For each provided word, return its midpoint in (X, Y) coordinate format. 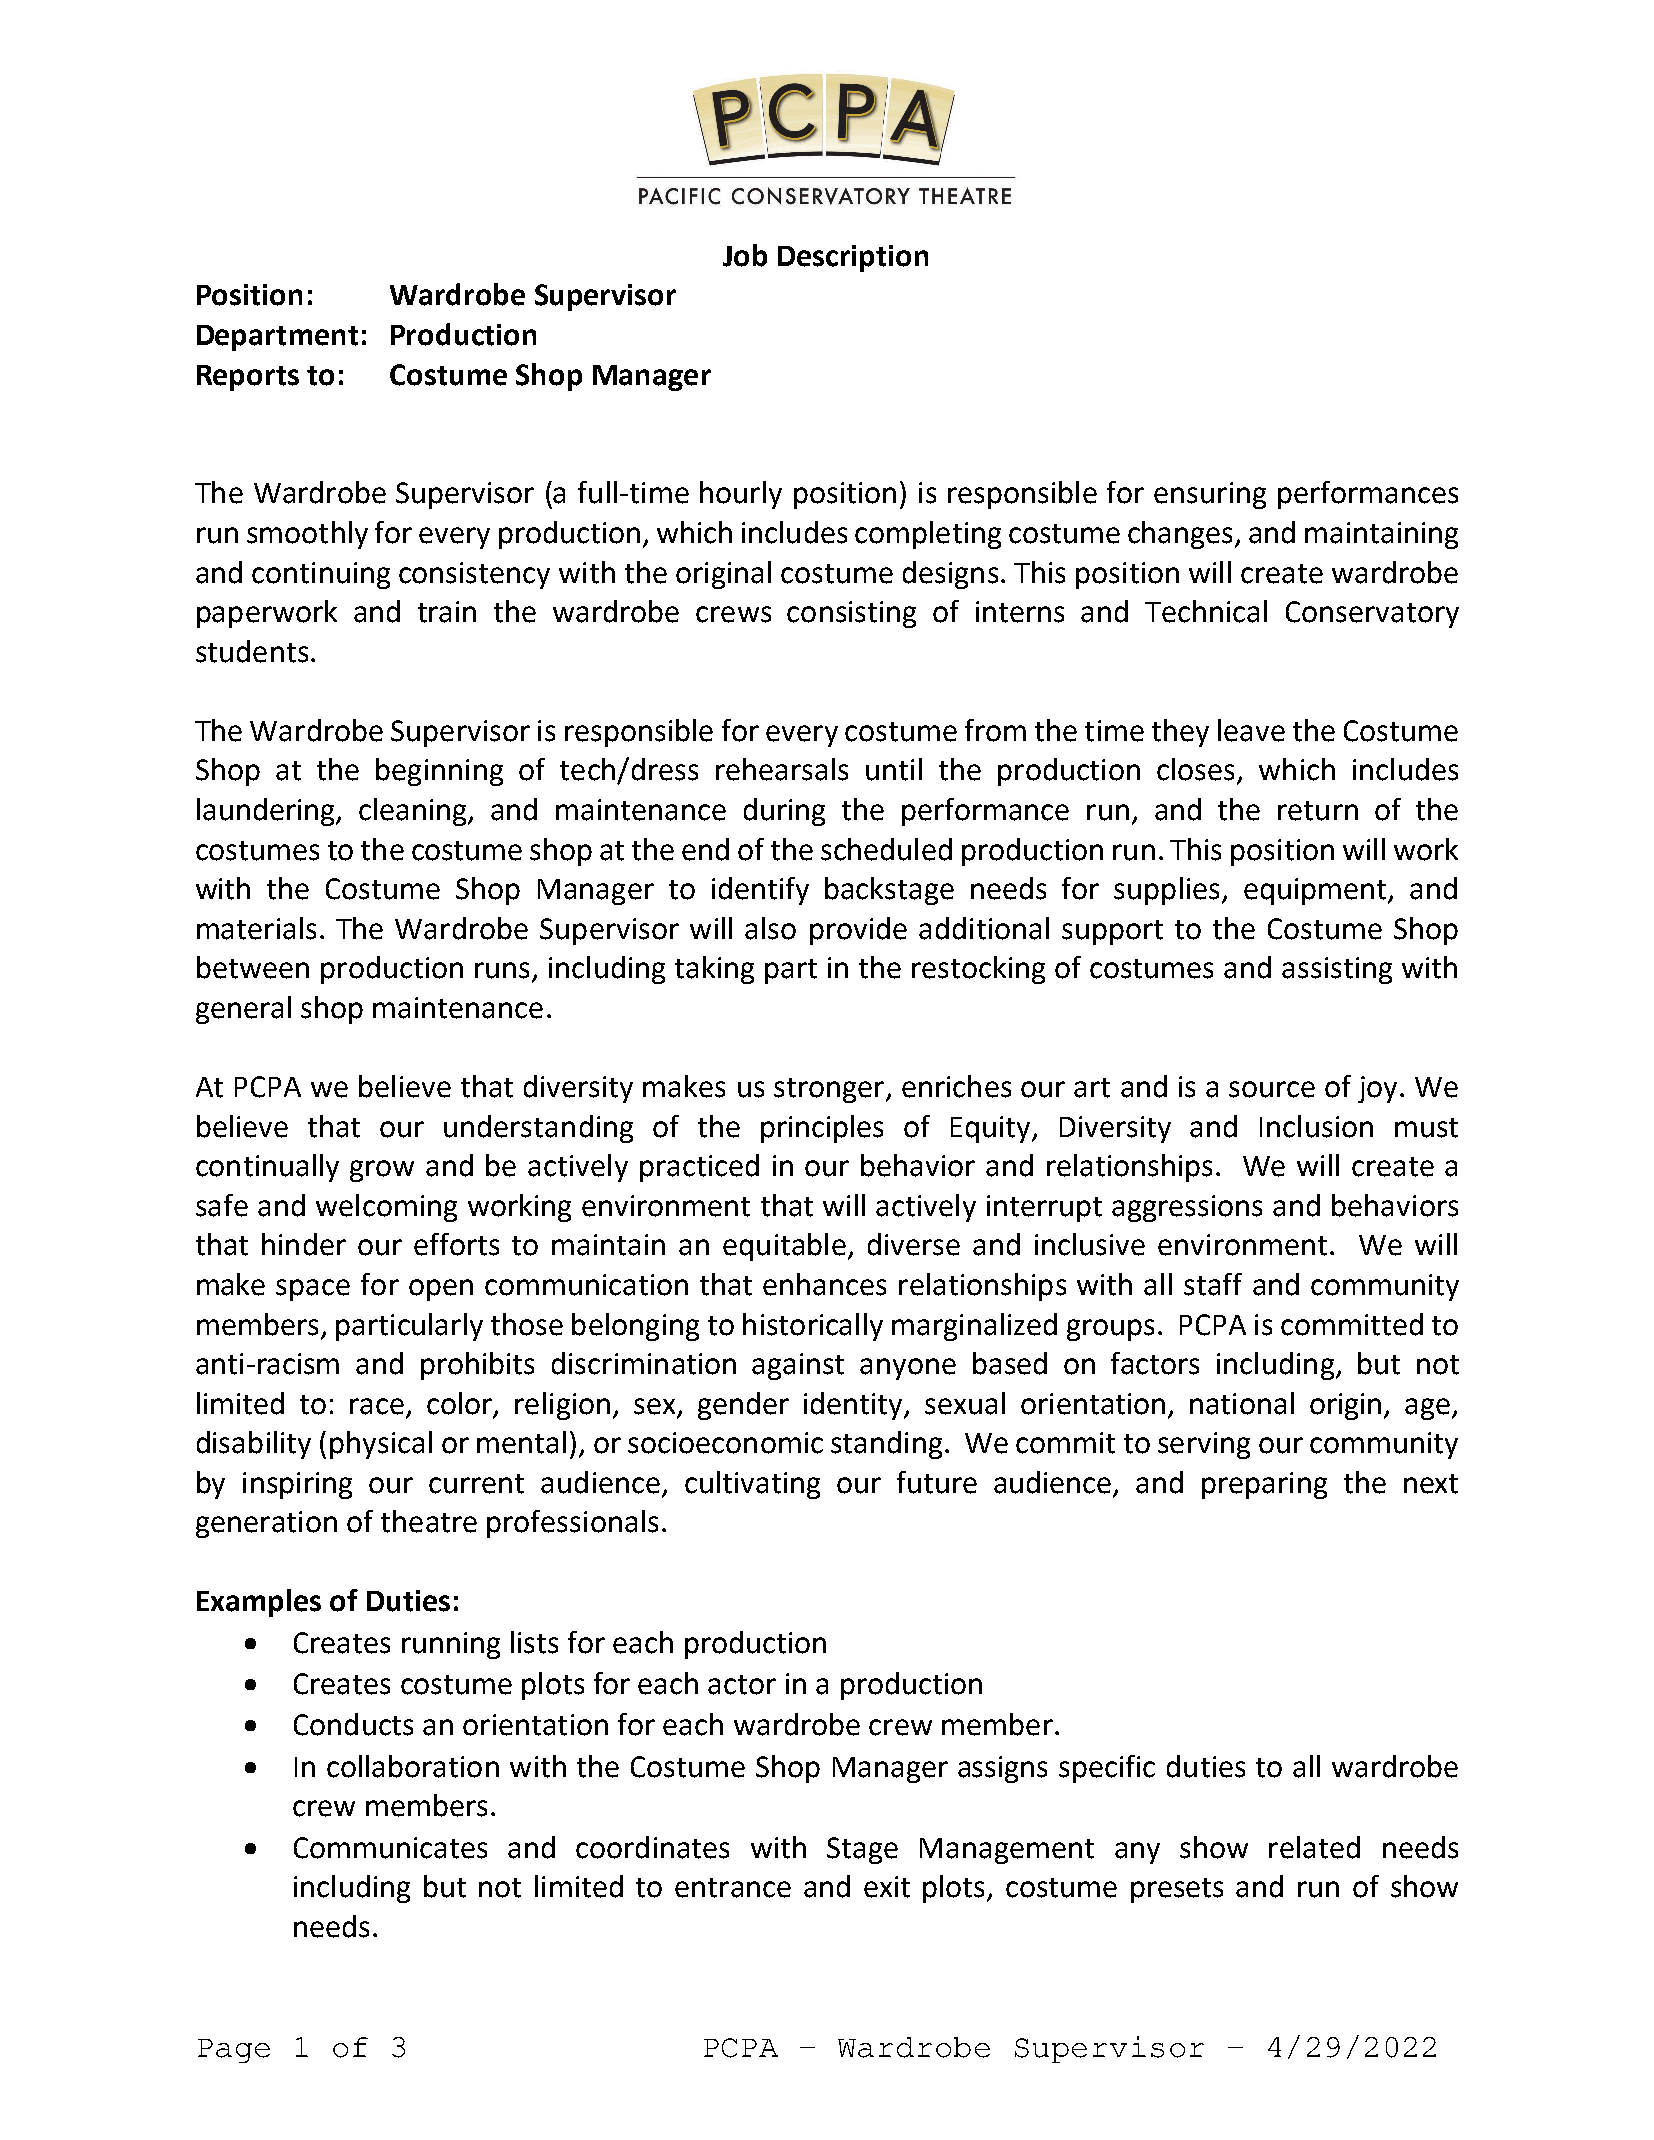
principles (822, 1129)
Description (853, 258)
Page (234, 2051)
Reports (248, 378)
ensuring (1210, 495)
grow (382, 1171)
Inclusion (1316, 1126)
